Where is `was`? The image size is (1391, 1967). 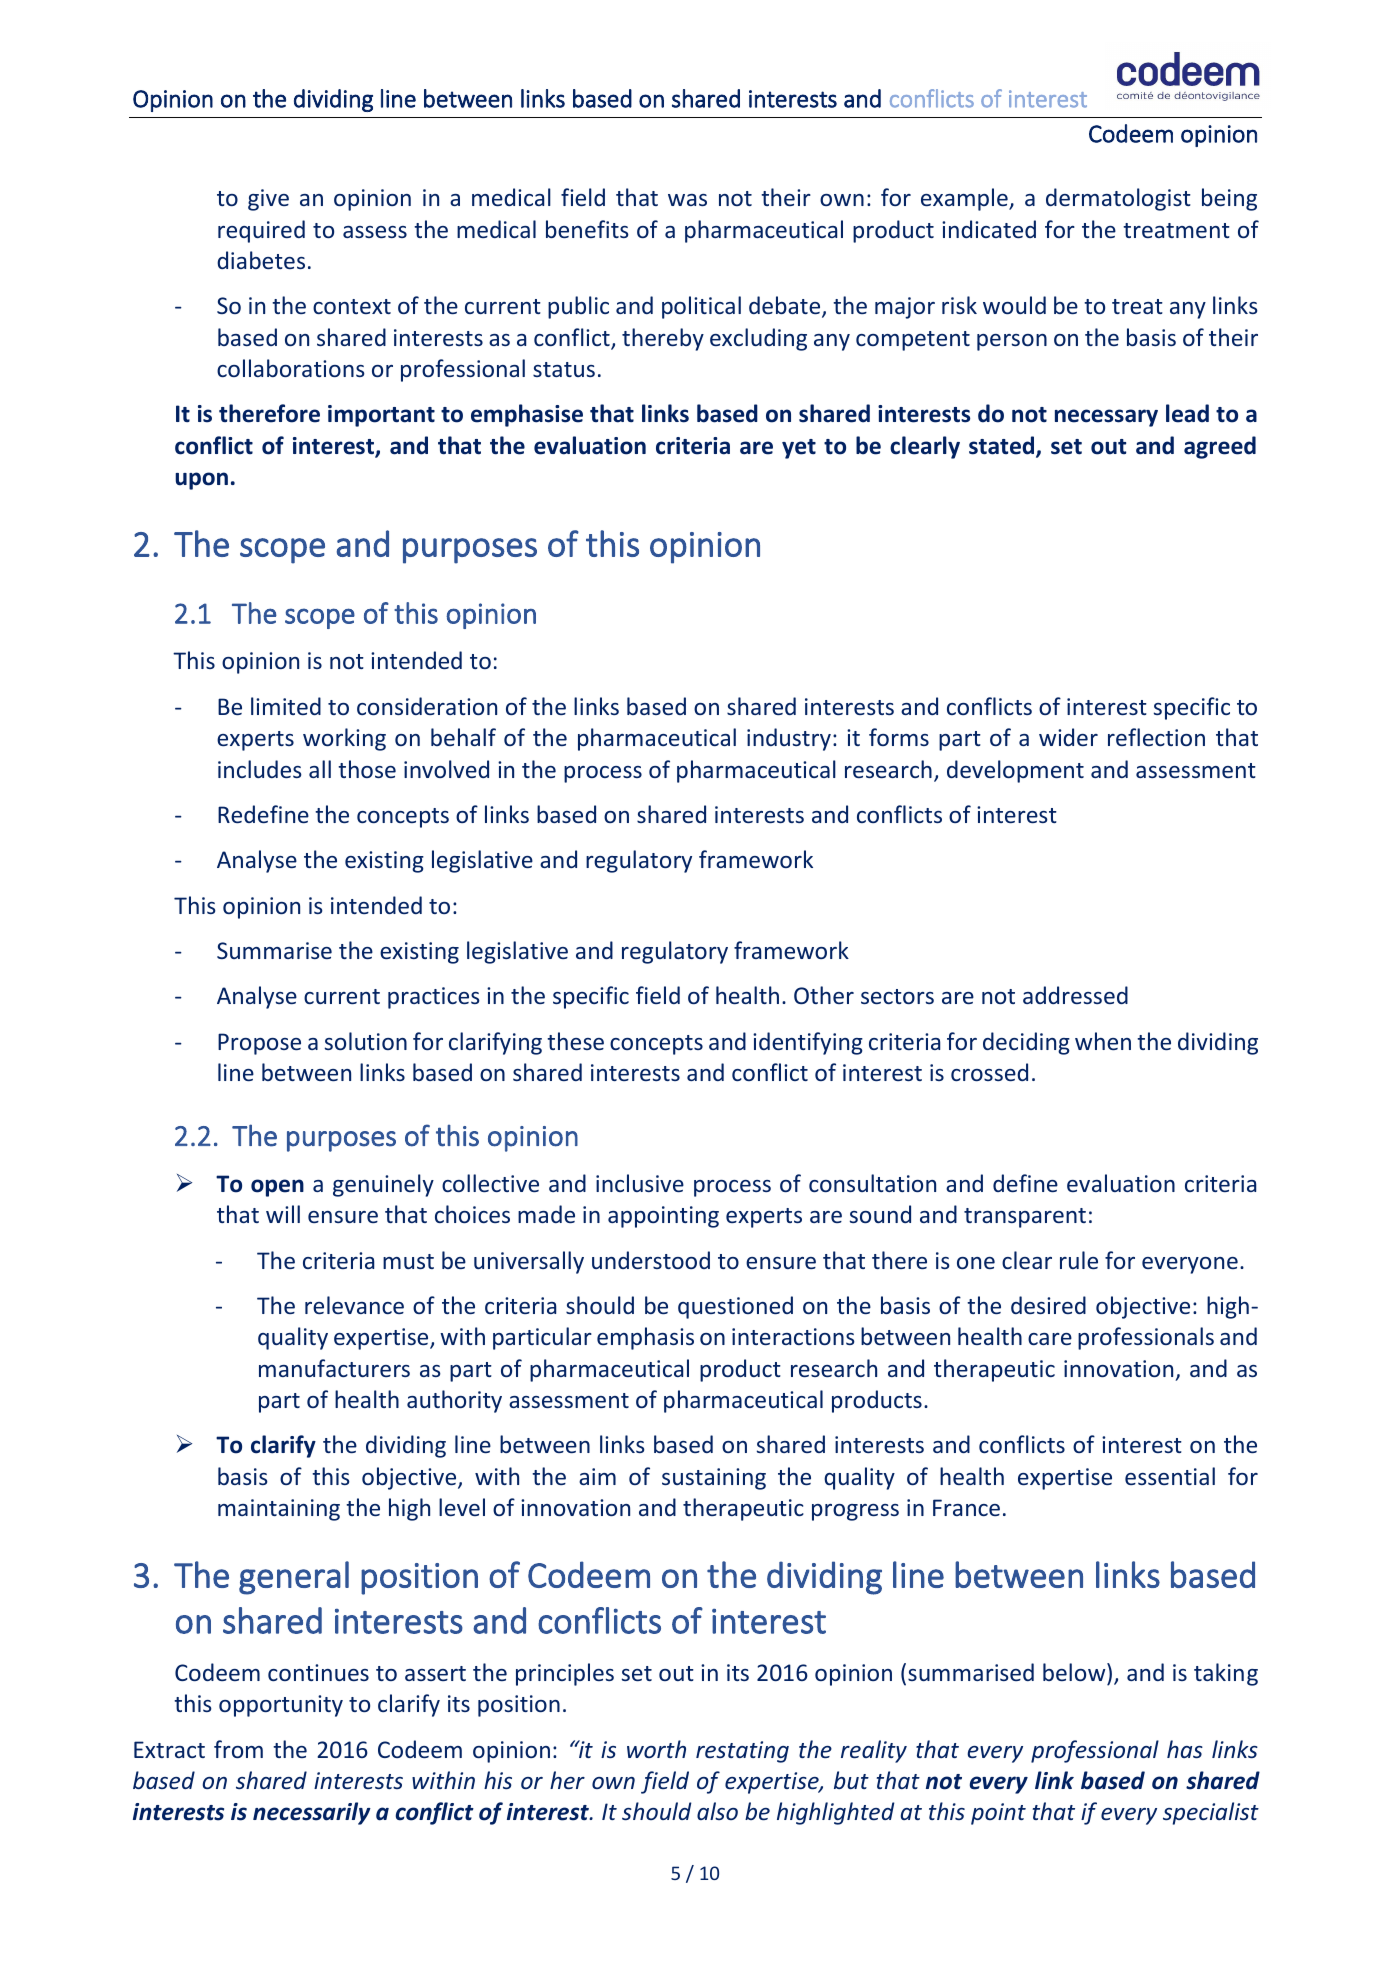
was is located at coordinates (687, 200).
